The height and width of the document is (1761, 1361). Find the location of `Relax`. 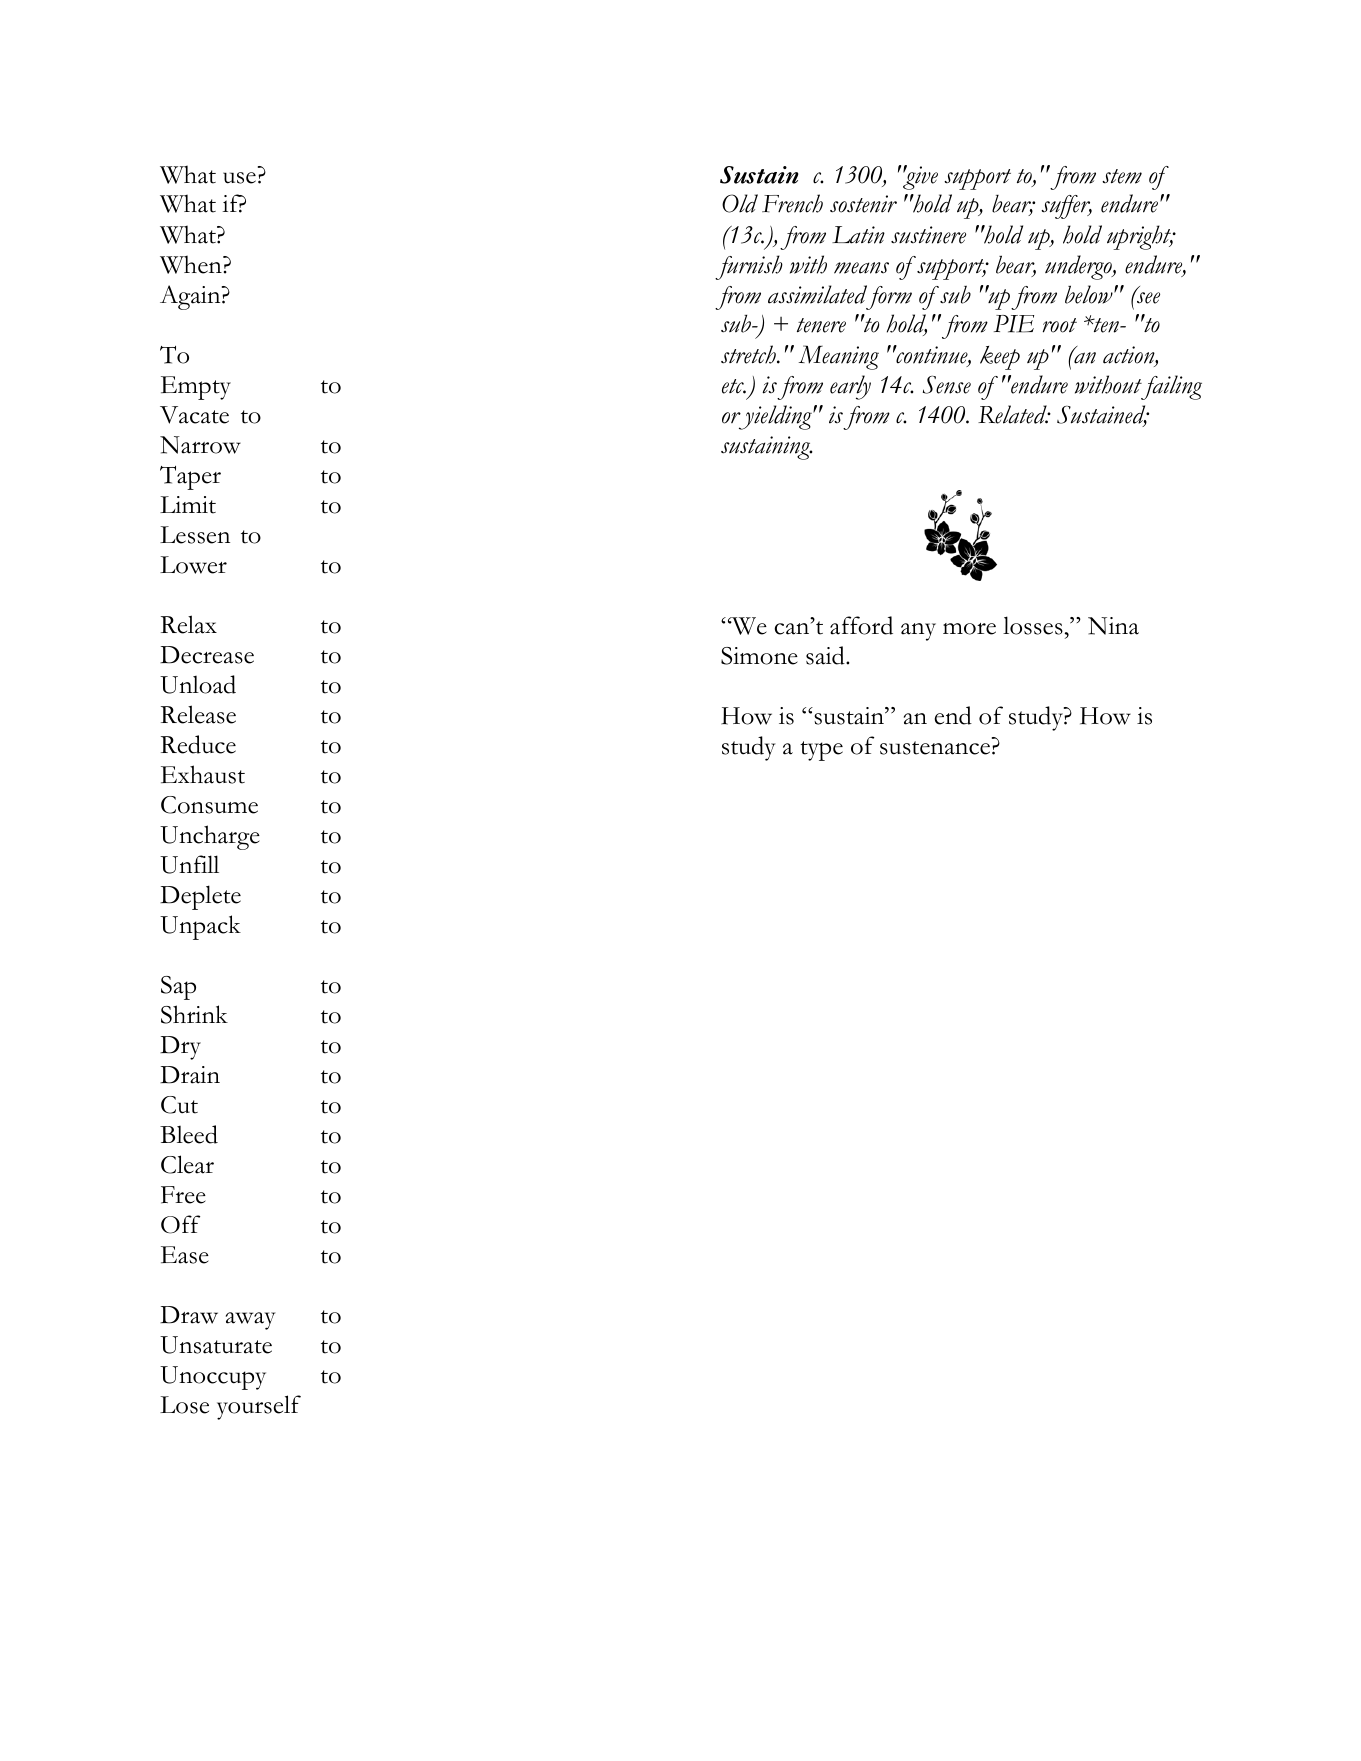

Relax is located at coordinates (189, 624).
